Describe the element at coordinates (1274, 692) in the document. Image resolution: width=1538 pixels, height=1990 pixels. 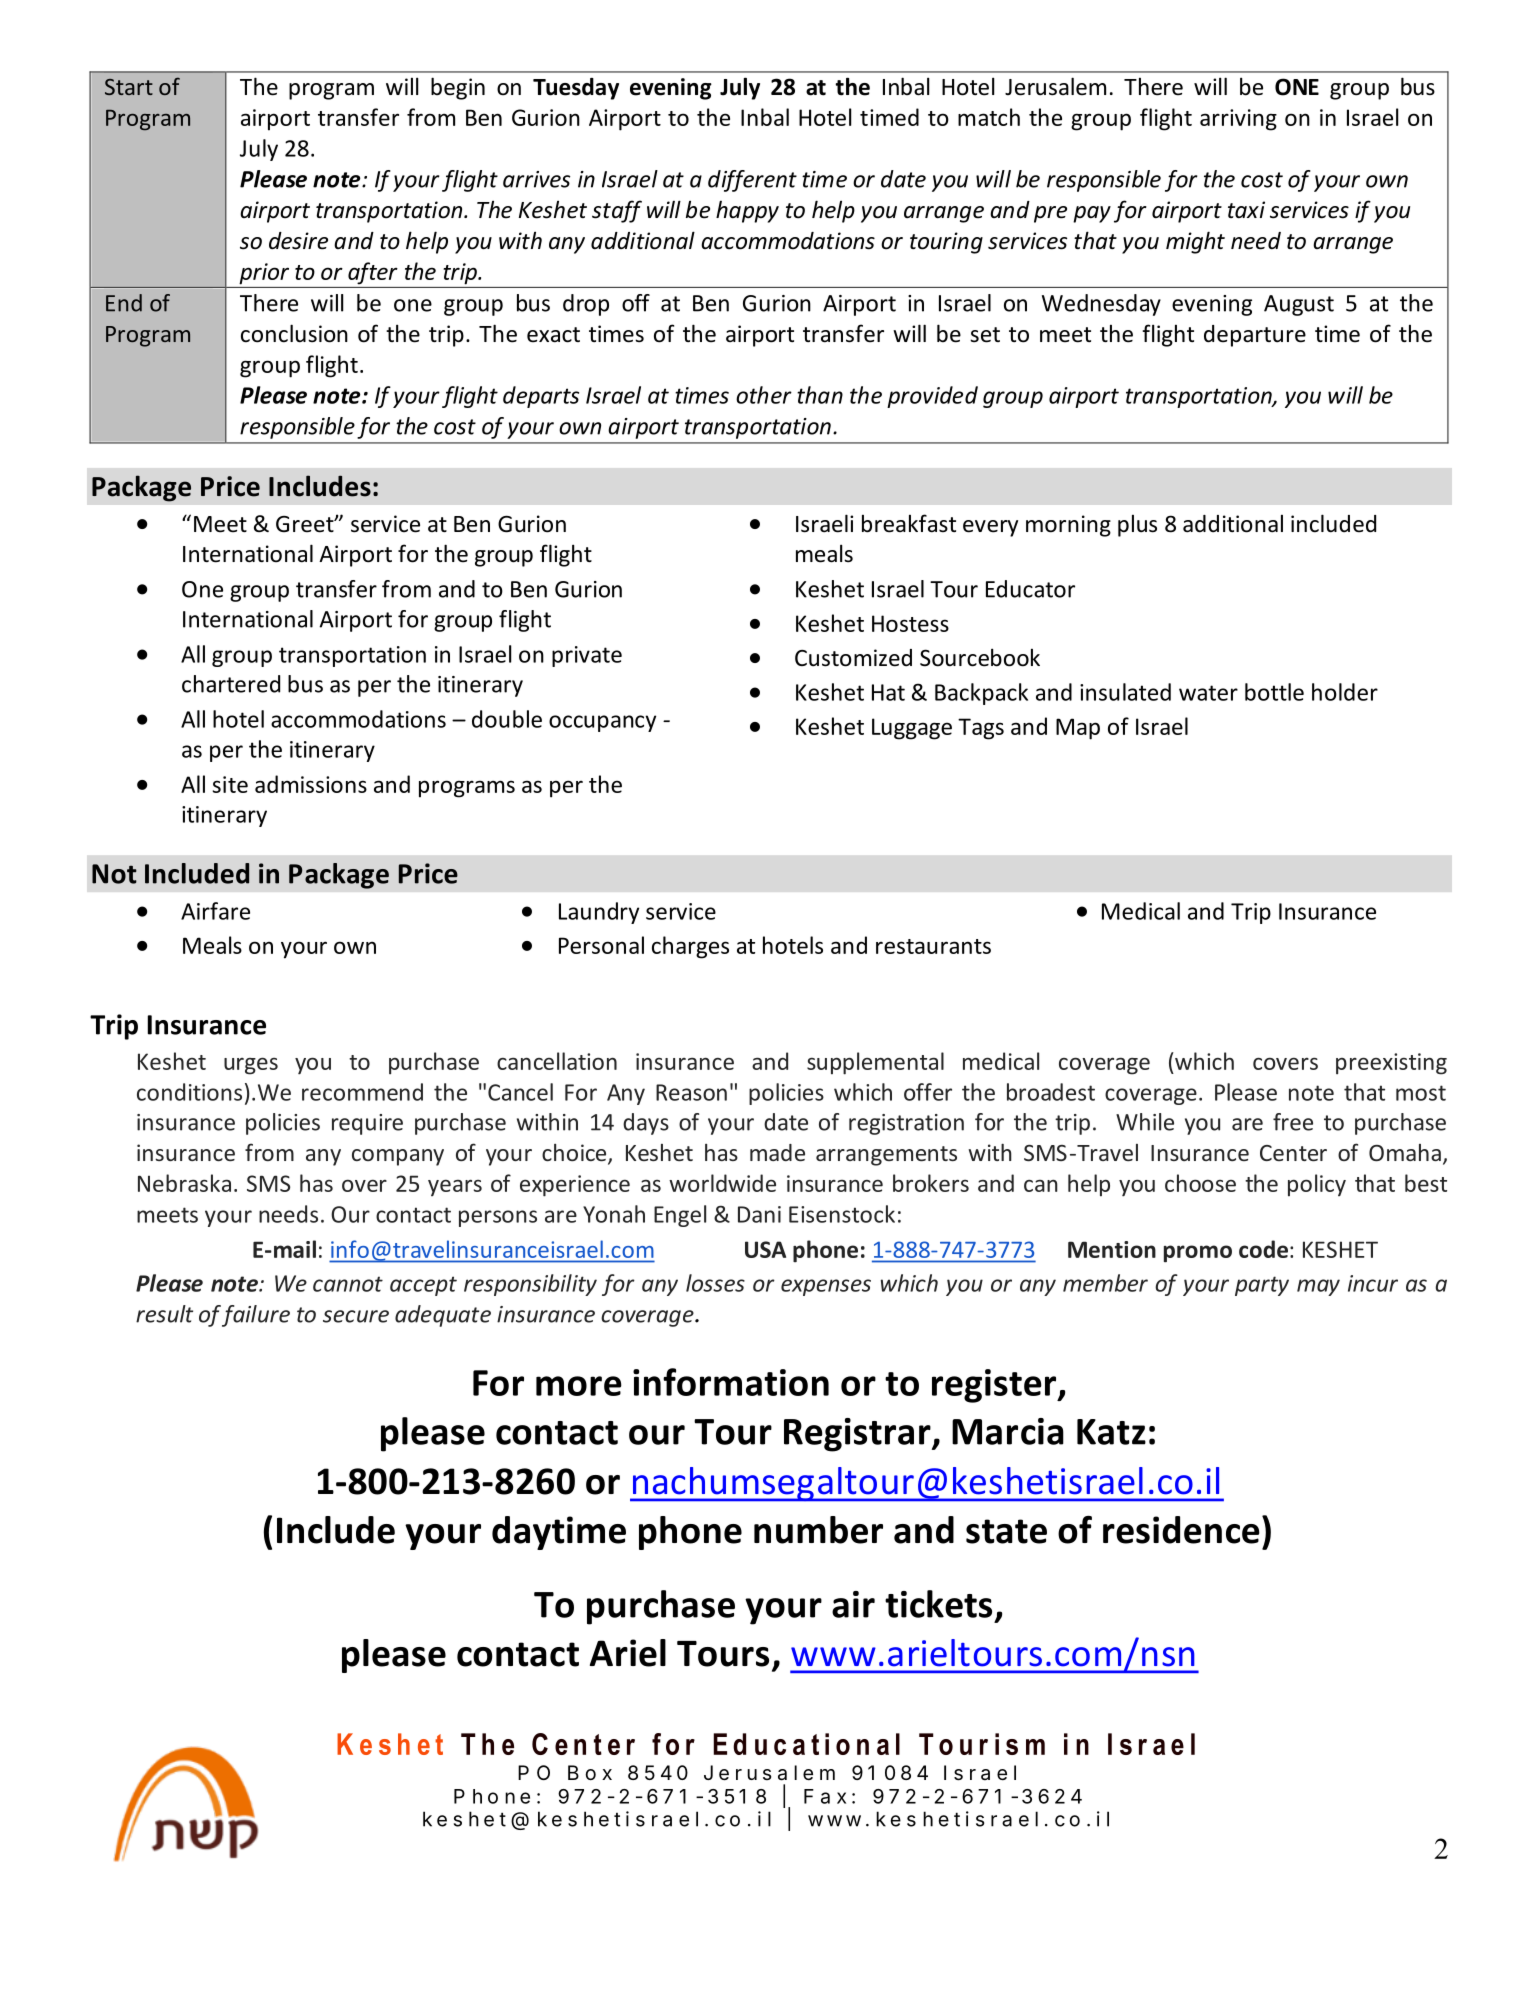
I see `bottle` at that location.
